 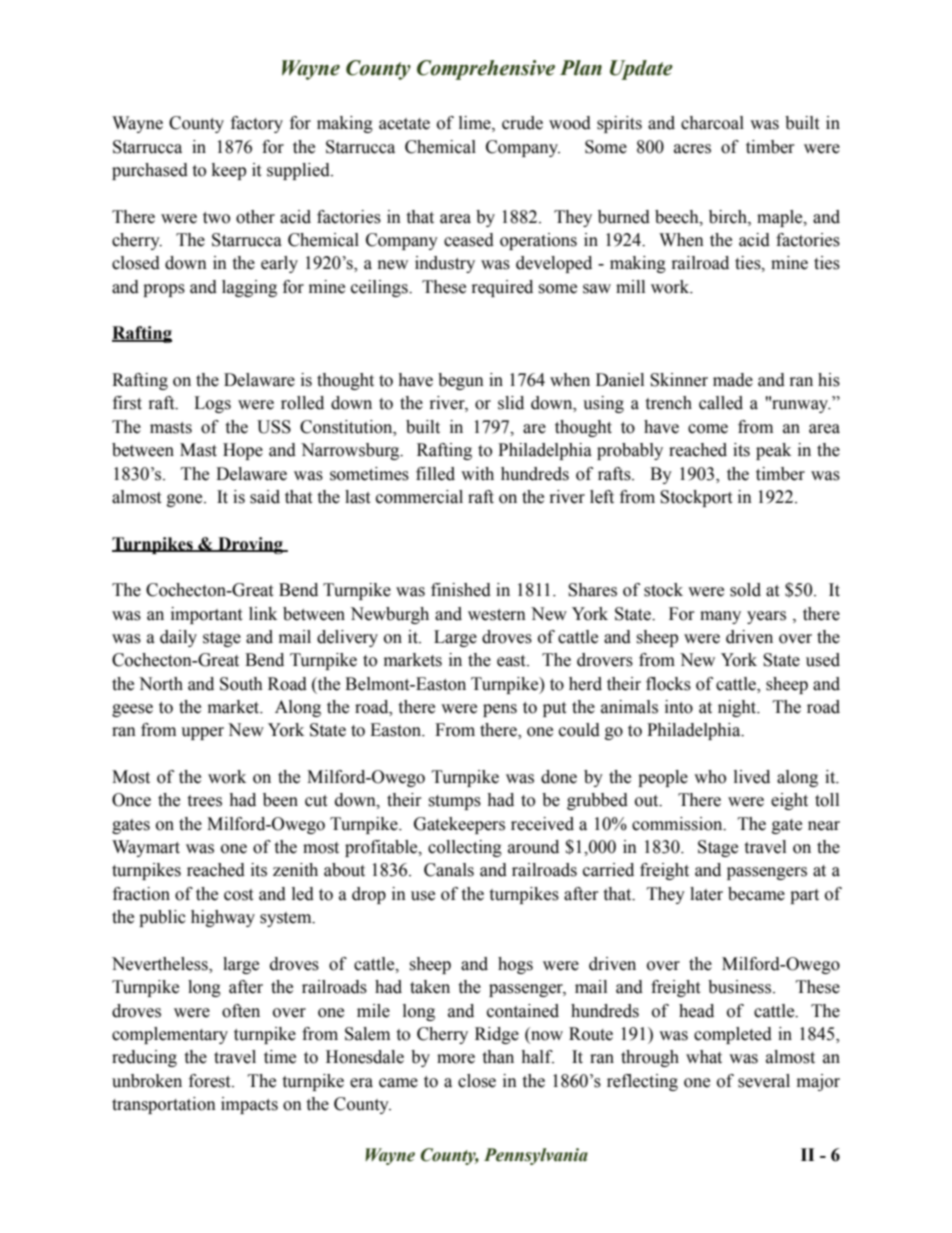 What do you see at coordinates (204, 801) in the screenshot?
I see `trees` at bounding box center [204, 801].
